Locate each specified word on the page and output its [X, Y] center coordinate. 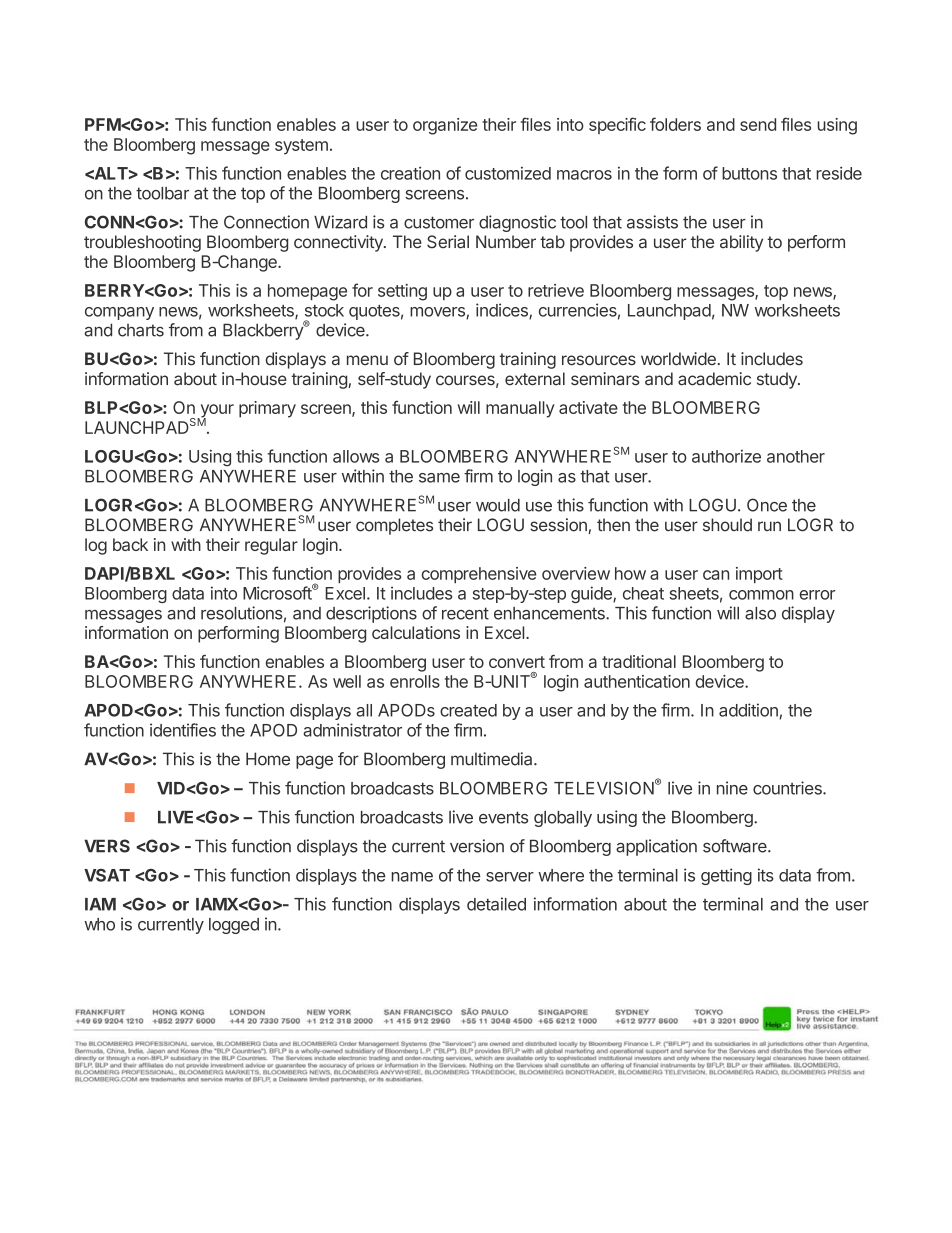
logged [234, 926]
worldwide [679, 359]
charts [141, 330]
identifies [183, 730]
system [301, 147]
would [498, 505]
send [758, 124]
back [130, 544]
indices [503, 311]
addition [748, 710]
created [468, 710]
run [769, 526]
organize [445, 126]
